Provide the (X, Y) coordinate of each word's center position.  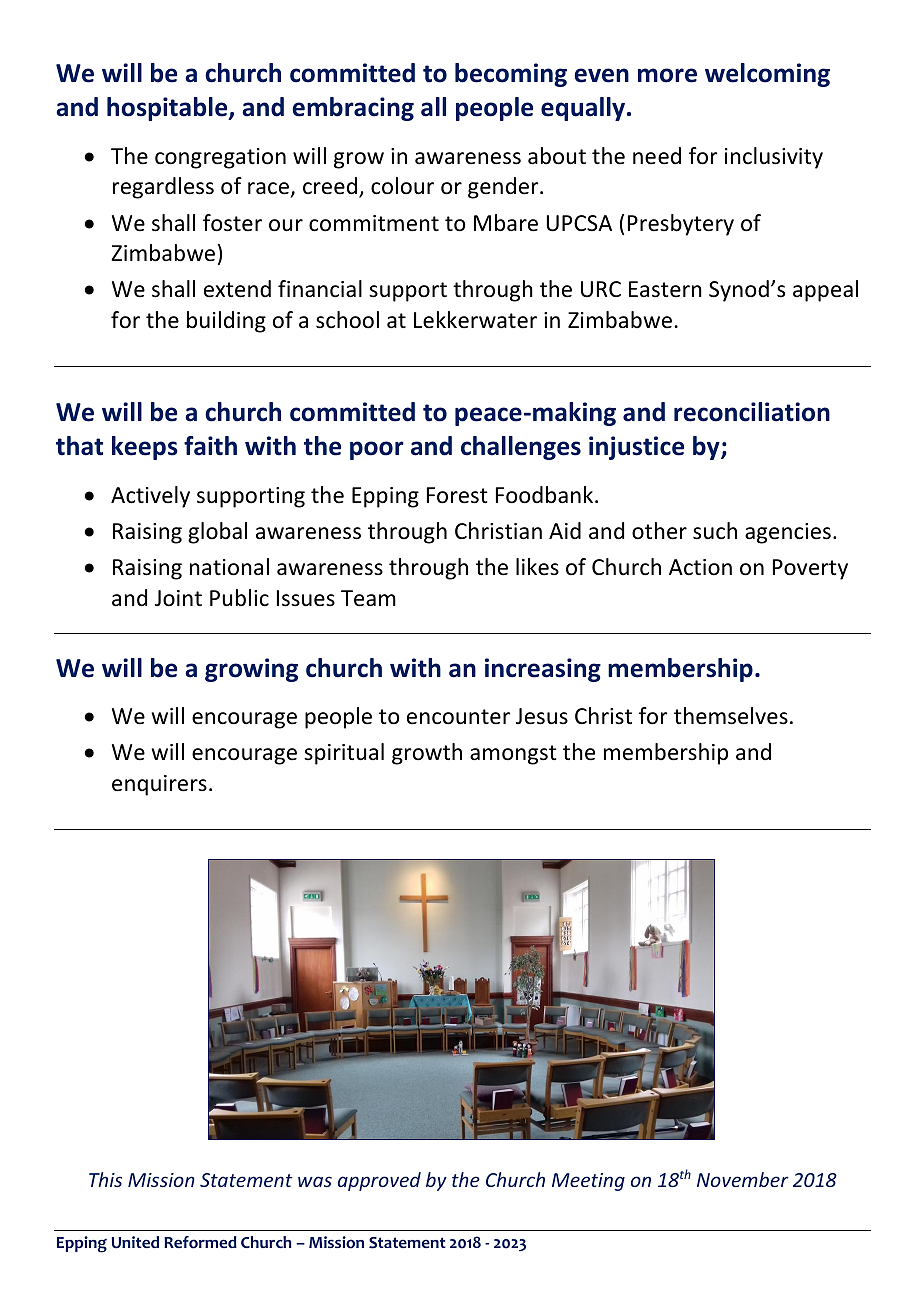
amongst (513, 755)
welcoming (767, 75)
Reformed (200, 1242)
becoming (511, 75)
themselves (731, 716)
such (715, 531)
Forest (457, 495)
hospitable (168, 109)
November (742, 1179)
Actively (150, 497)
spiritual (344, 754)
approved (379, 1181)
